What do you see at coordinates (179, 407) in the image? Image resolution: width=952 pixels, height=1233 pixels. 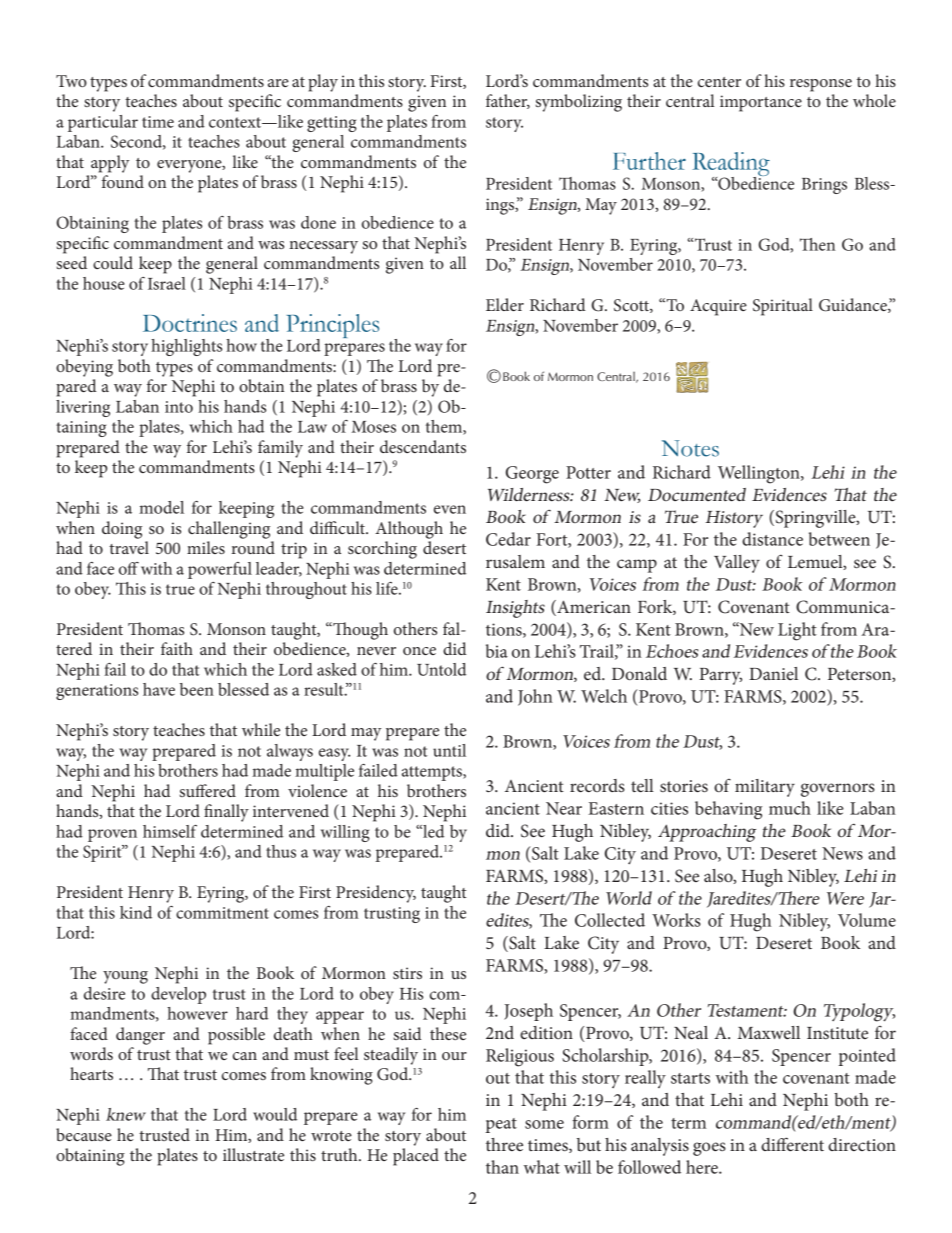 I see `into` at bounding box center [179, 407].
